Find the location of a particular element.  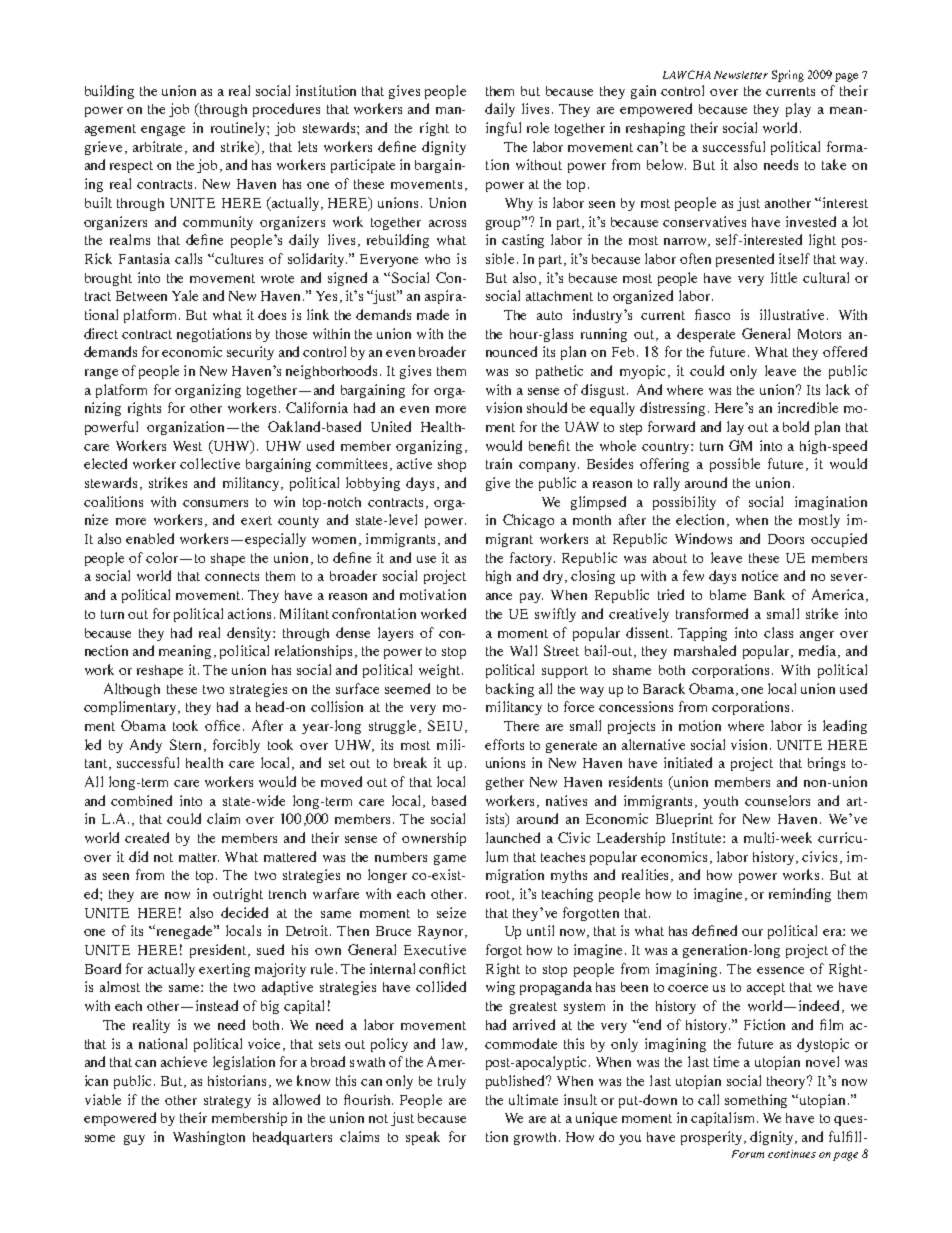

Wall is located at coordinates (523, 650).
